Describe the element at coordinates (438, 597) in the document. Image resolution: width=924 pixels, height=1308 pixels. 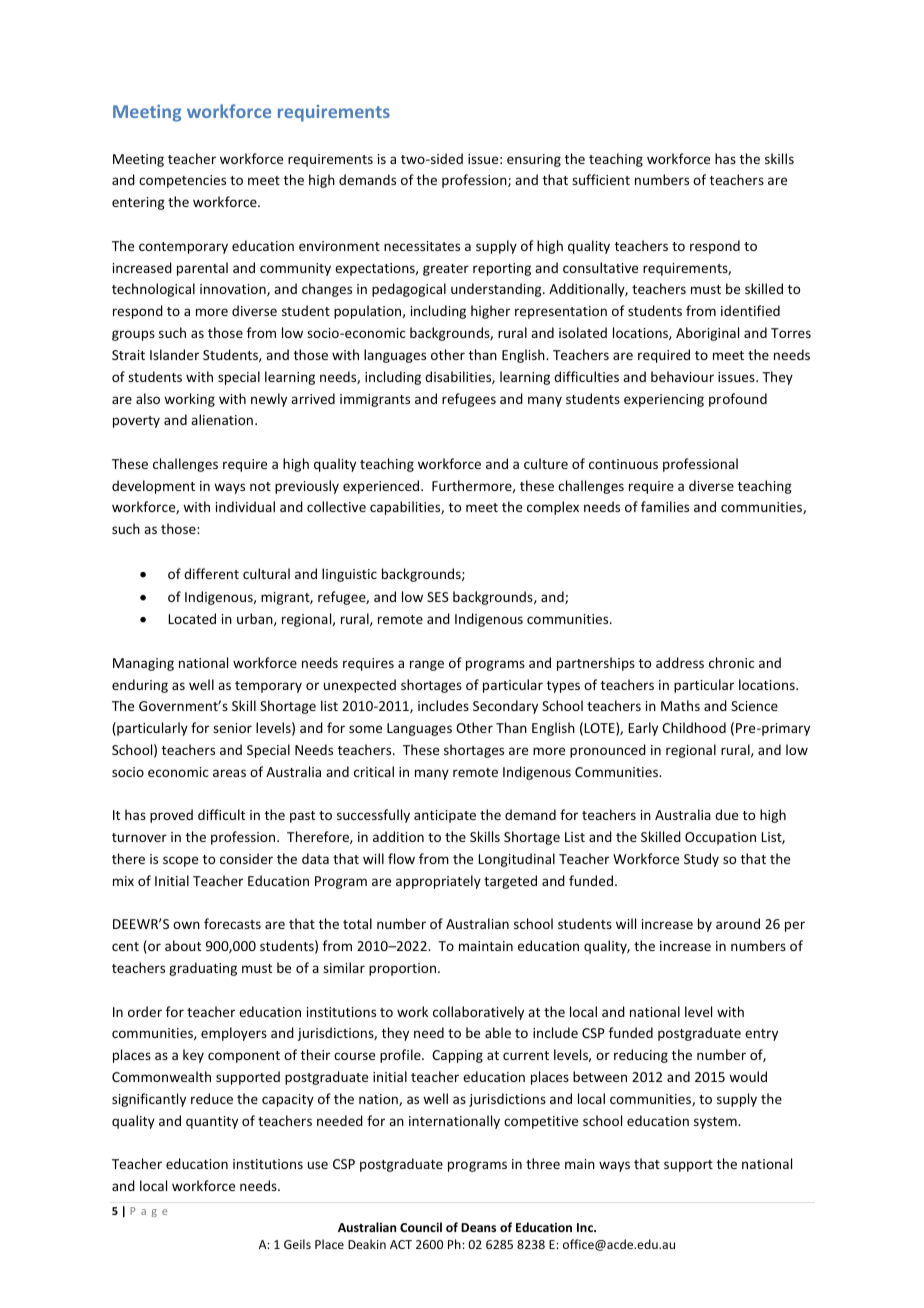
I see `SES` at that location.
